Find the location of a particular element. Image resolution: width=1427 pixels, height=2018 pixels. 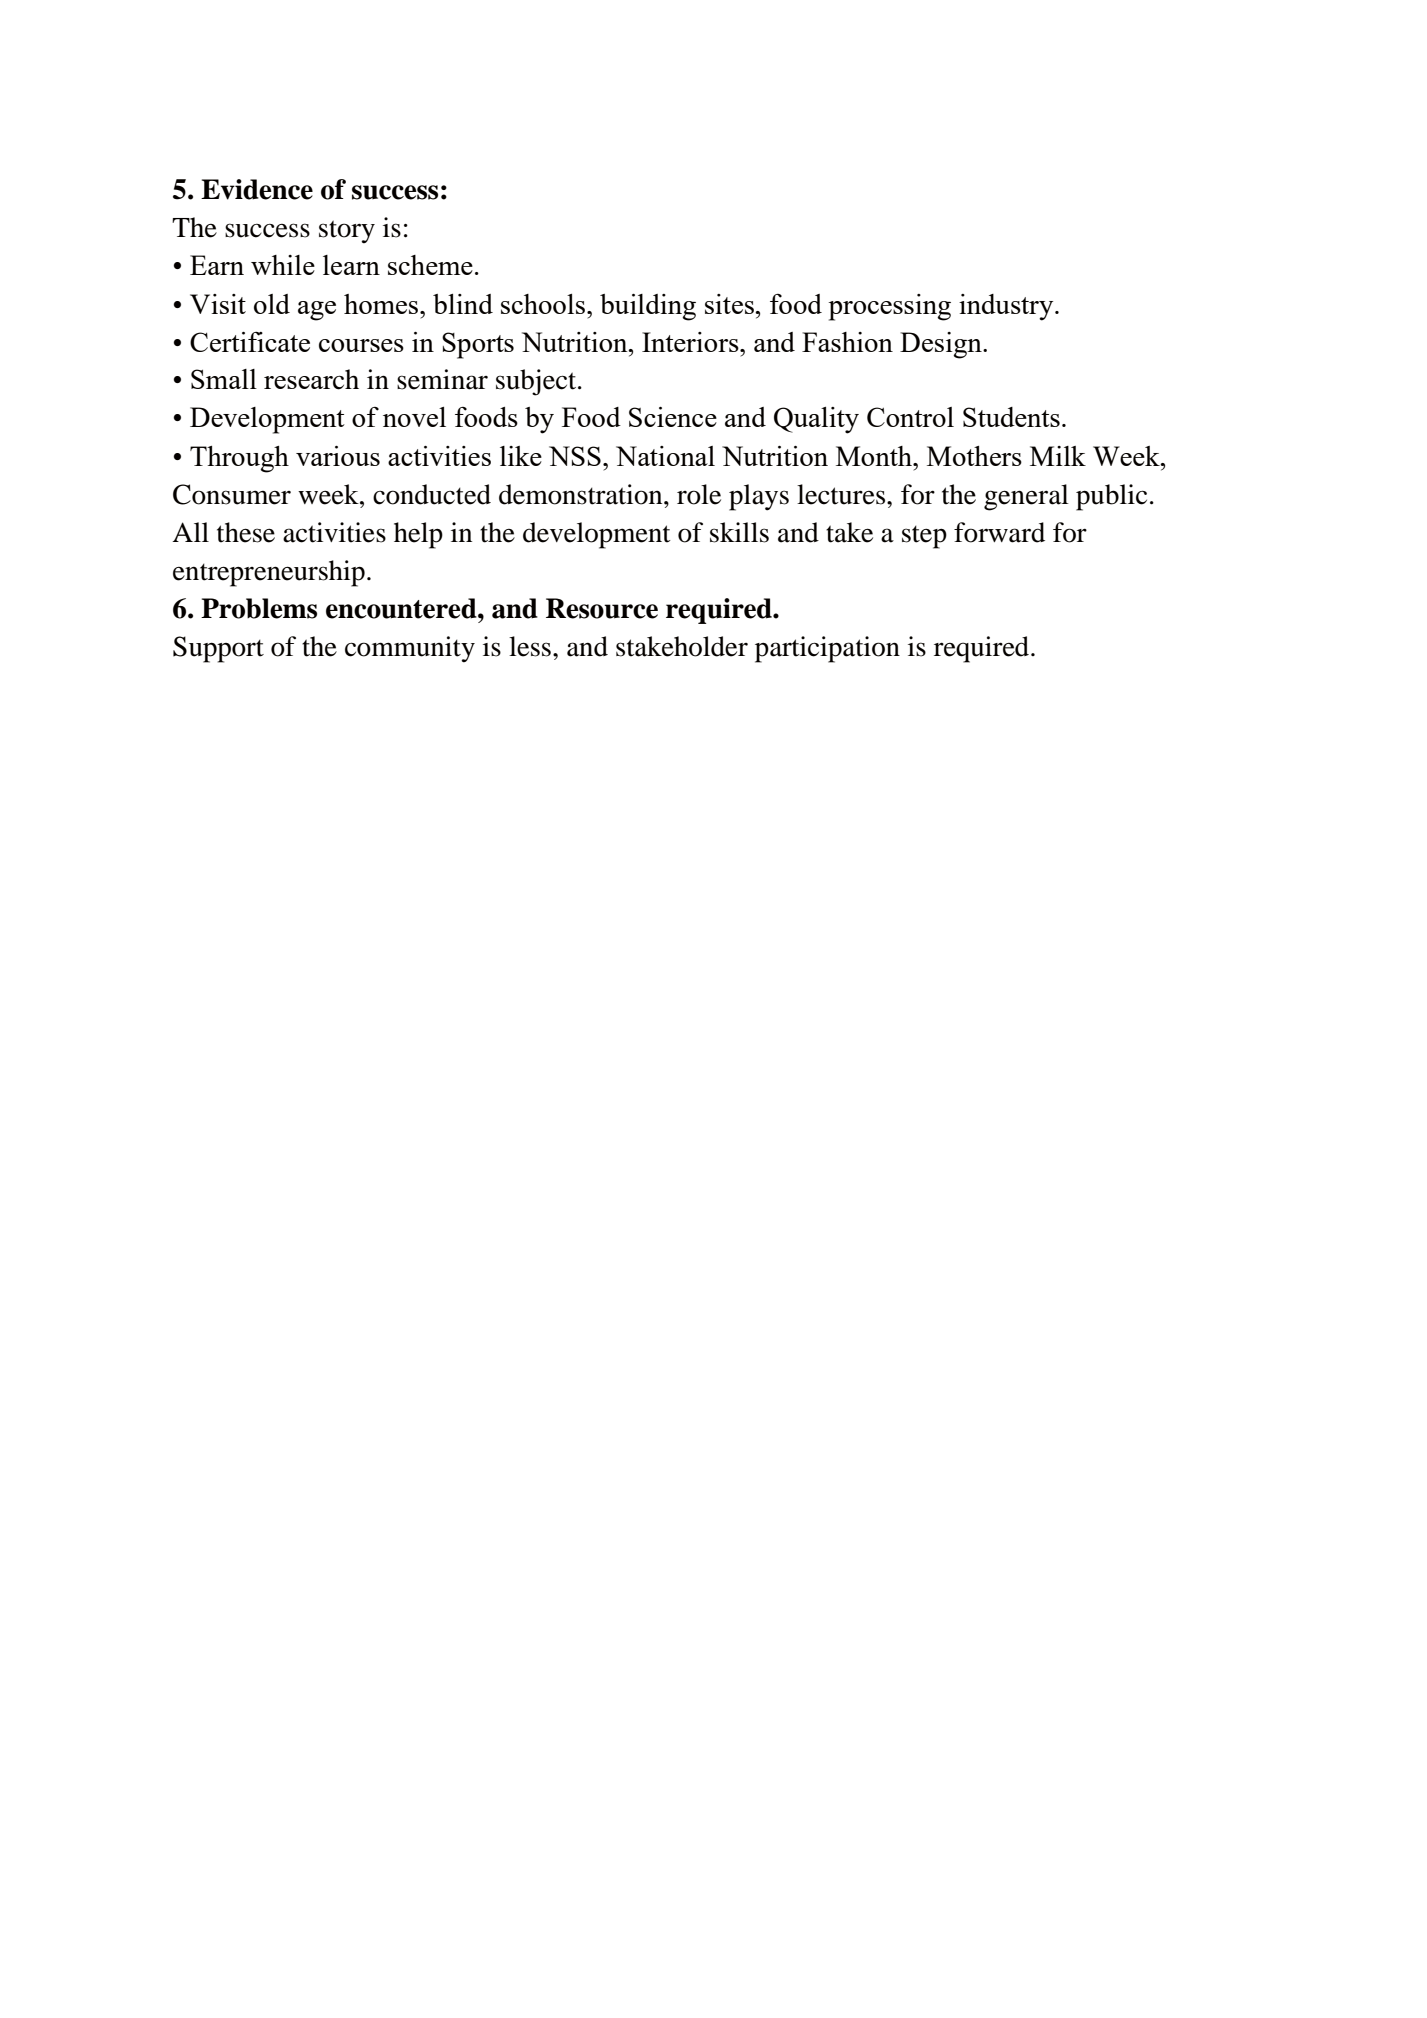

participation is located at coordinates (827, 649).
